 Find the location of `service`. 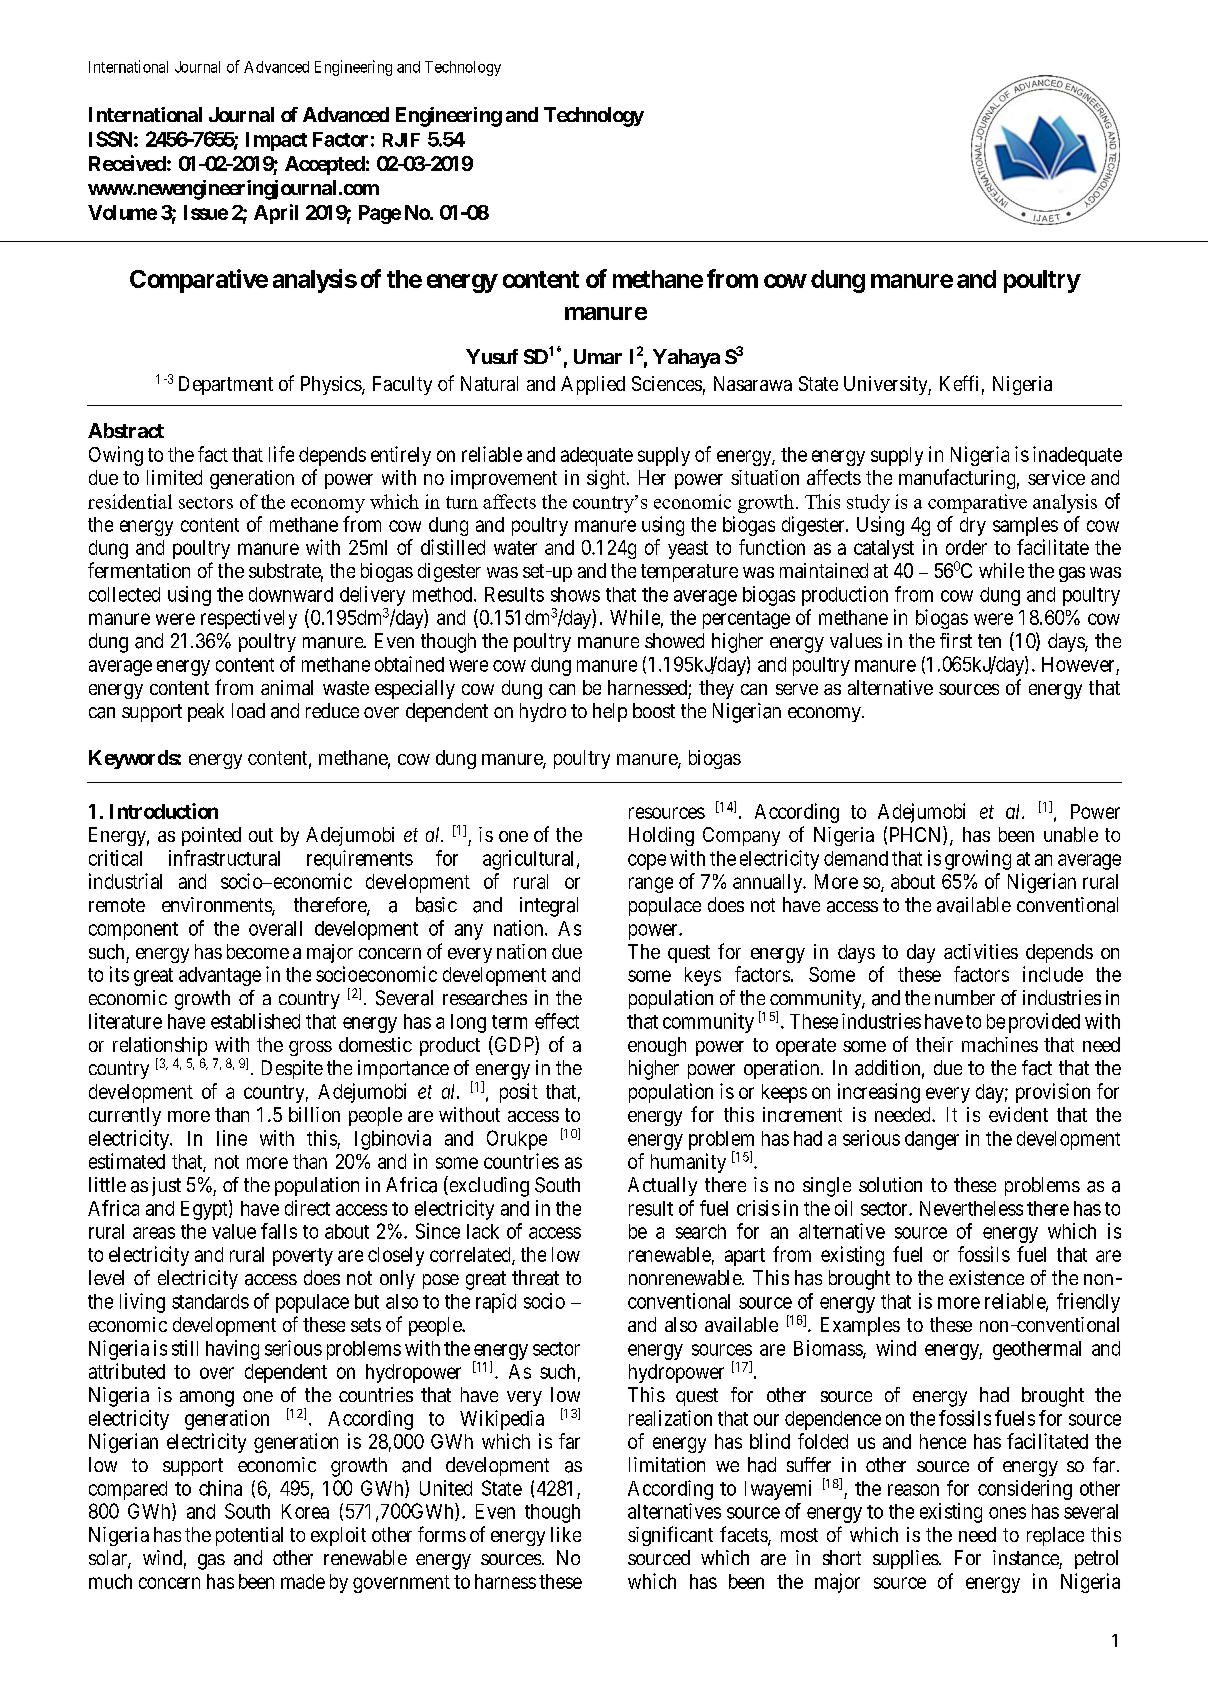

service is located at coordinates (1056, 477).
